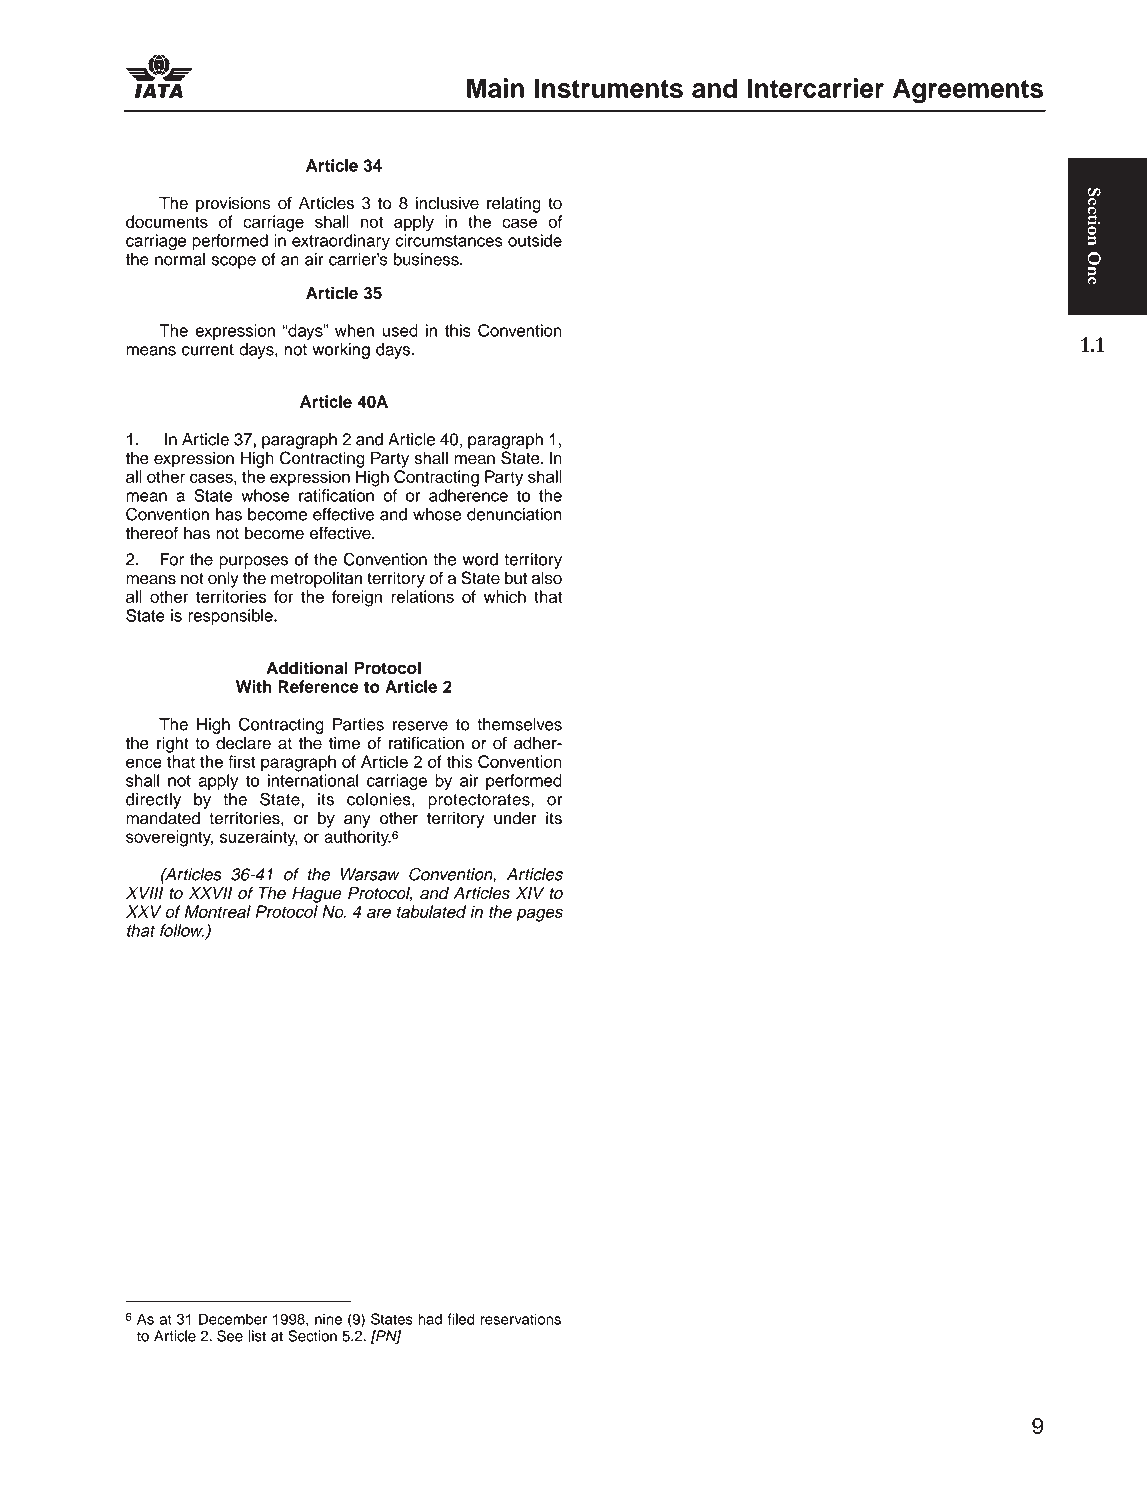 Image resolution: width=1147 pixels, height=1485 pixels. What do you see at coordinates (233, 1319) in the document?
I see `December` at bounding box center [233, 1319].
